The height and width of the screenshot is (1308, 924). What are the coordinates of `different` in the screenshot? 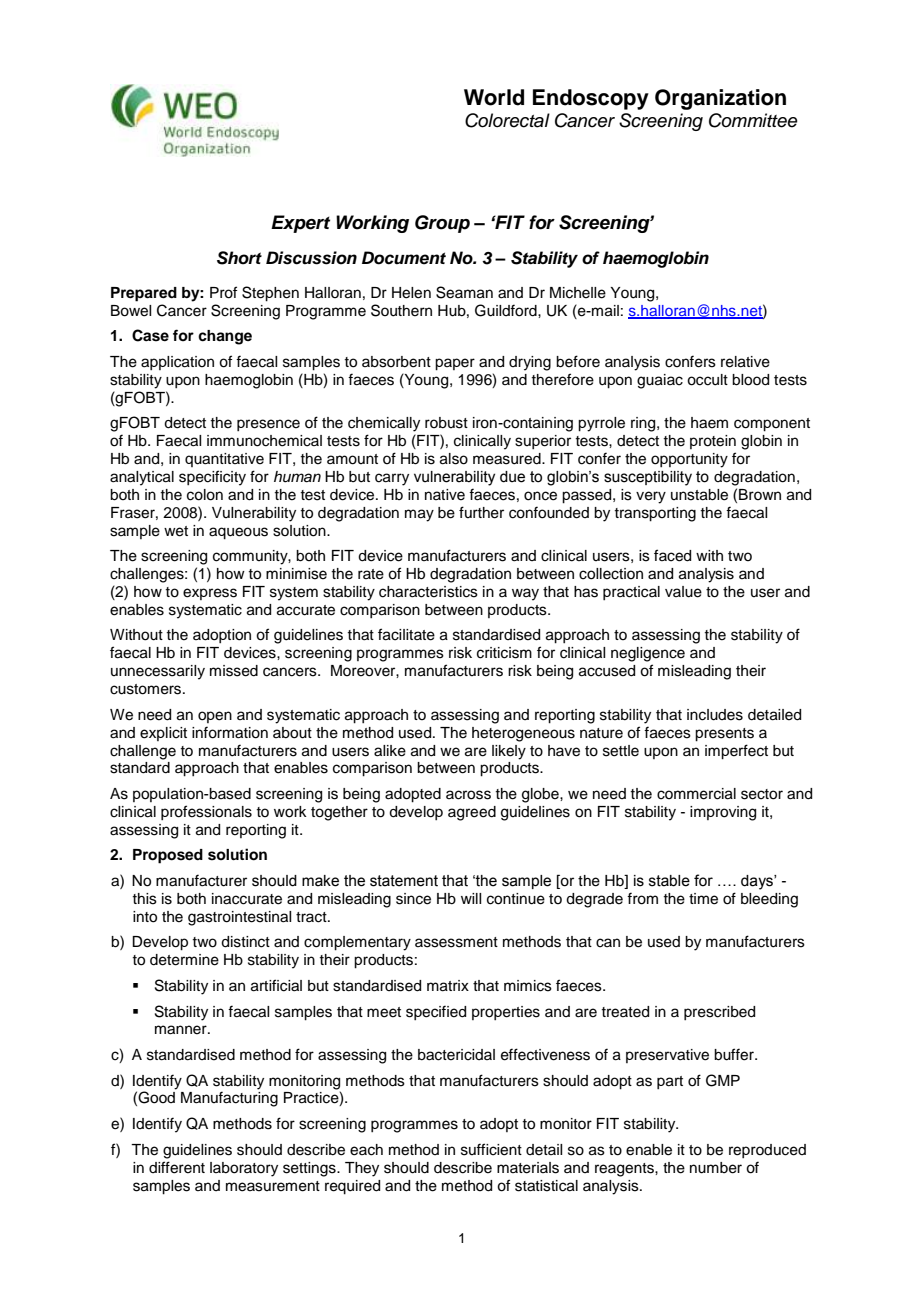 It's located at (177, 1167).
